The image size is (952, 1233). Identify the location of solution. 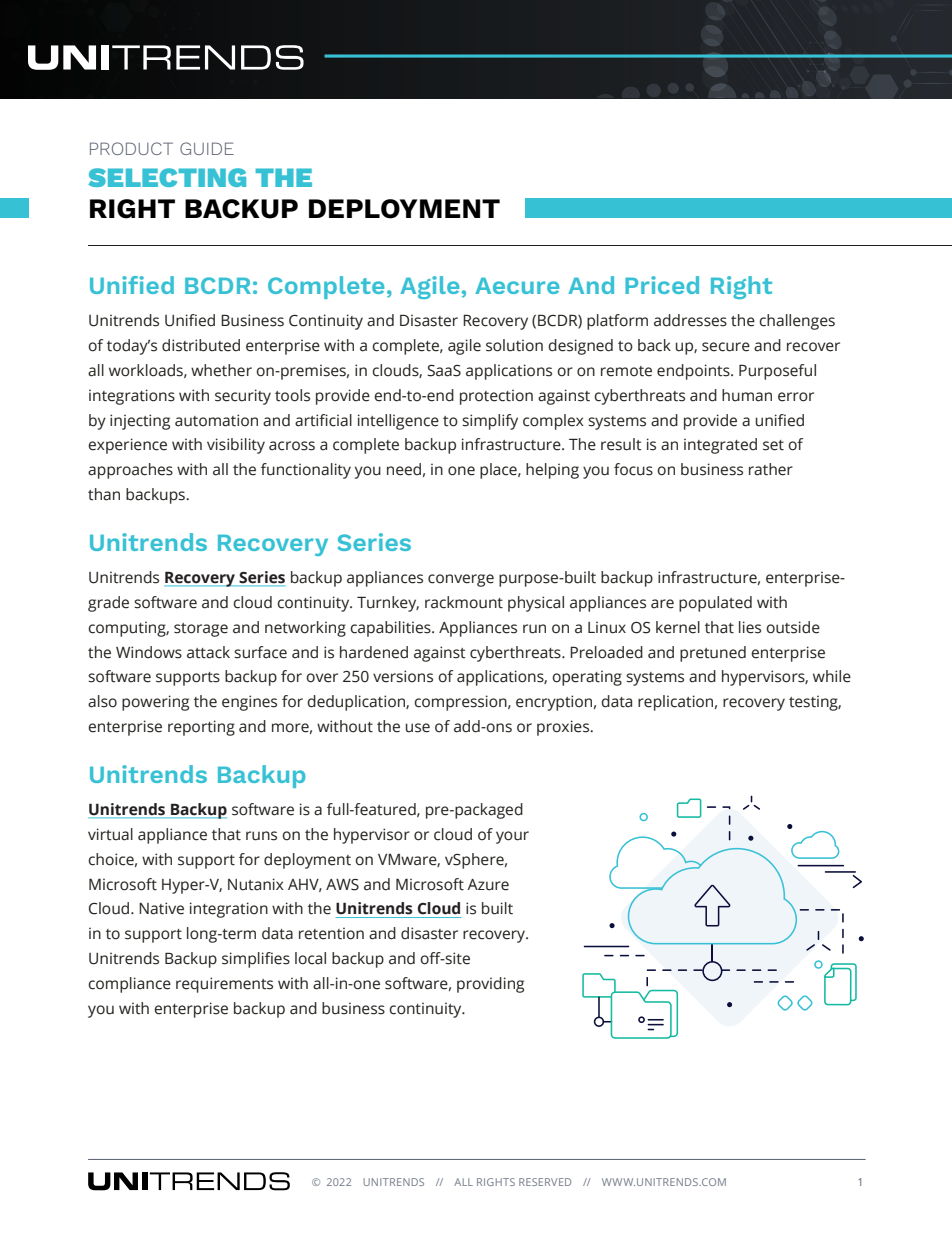
(514, 345).
